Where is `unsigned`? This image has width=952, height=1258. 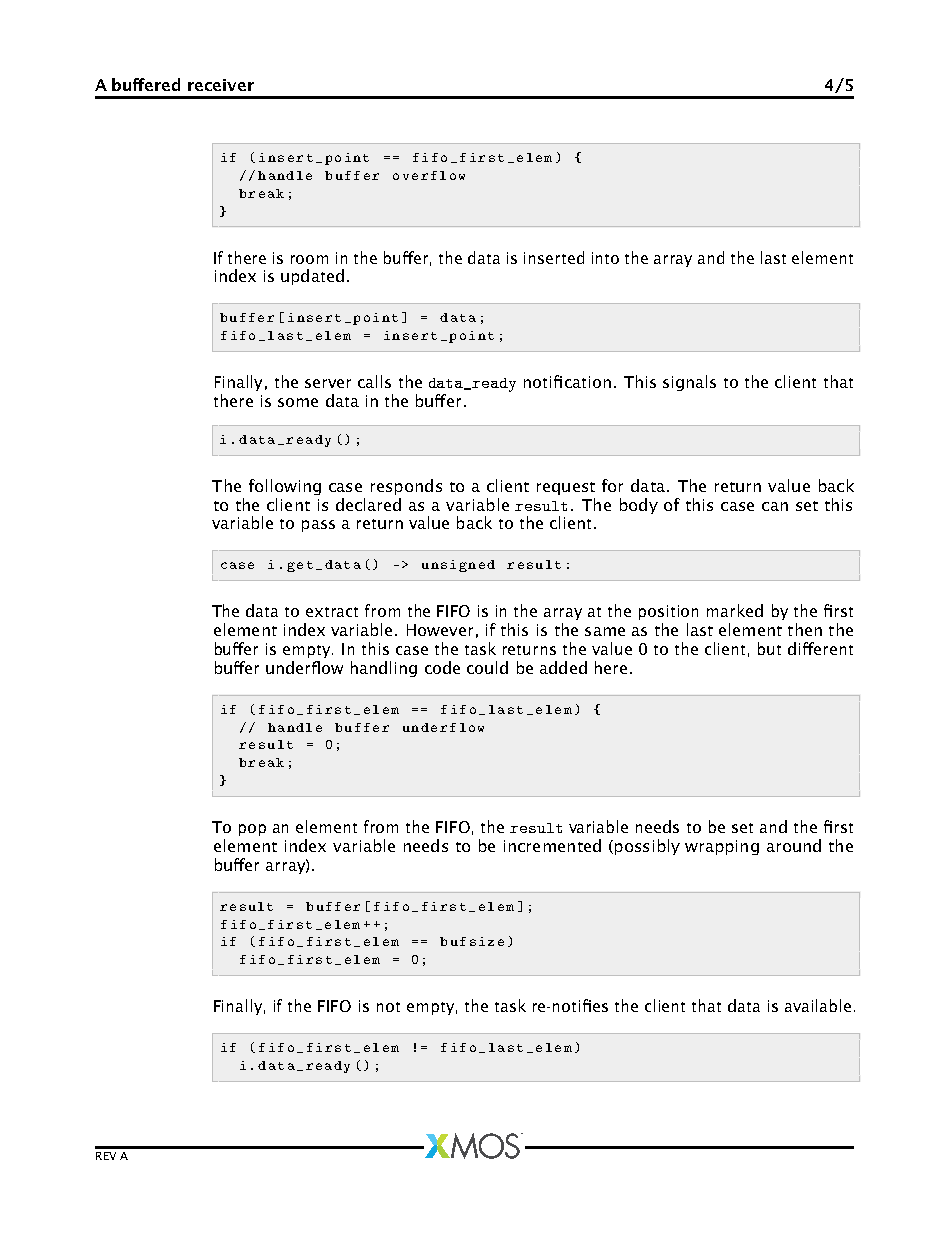
unsigned is located at coordinates (458, 566).
